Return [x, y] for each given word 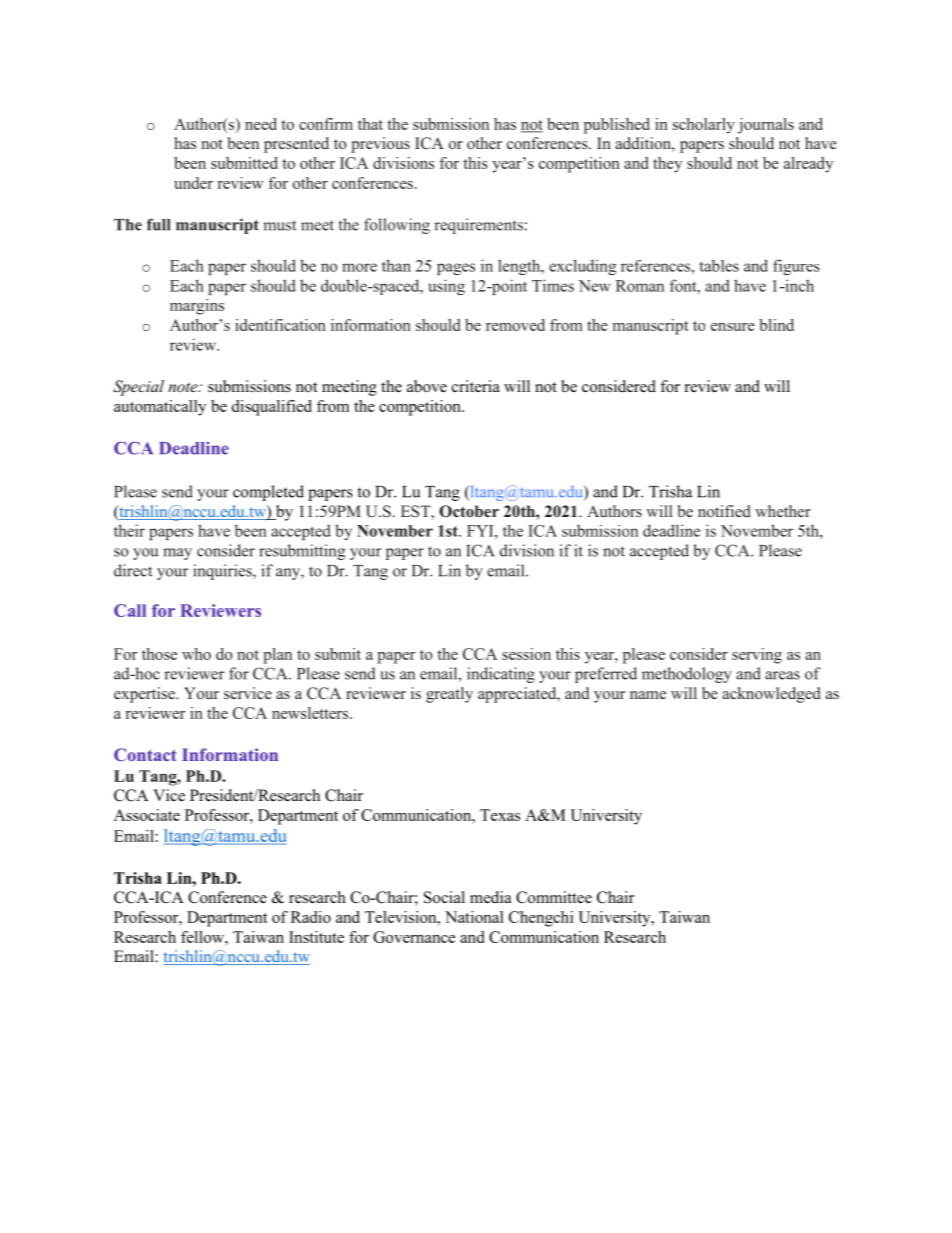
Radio [311, 917]
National [474, 917]
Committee [554, 897]
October [469, 511]
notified [724, 511]
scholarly [704, 126]
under [193, 183]
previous [380, 145]
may [177, 554]
